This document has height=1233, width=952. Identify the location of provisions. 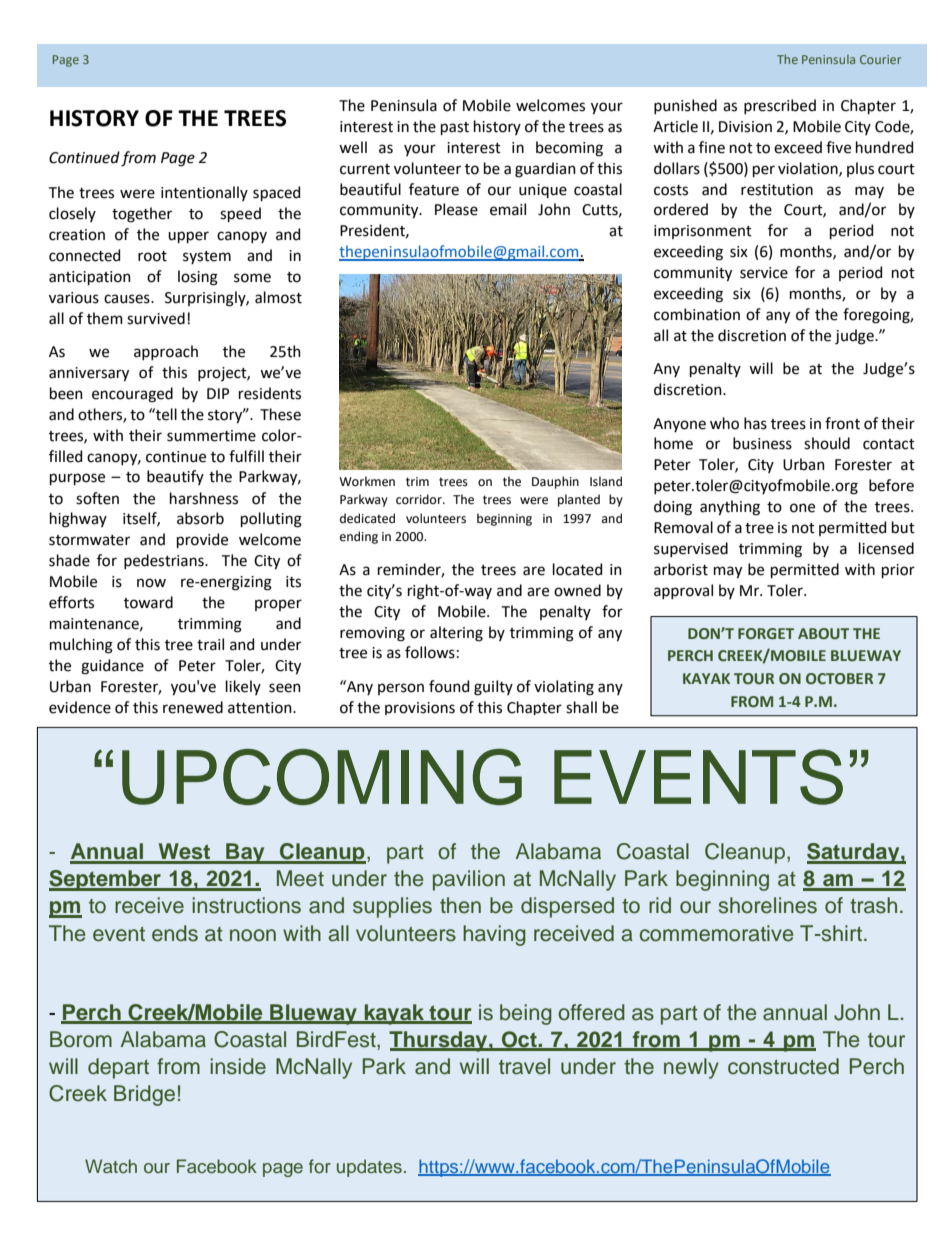
(420, 708).
